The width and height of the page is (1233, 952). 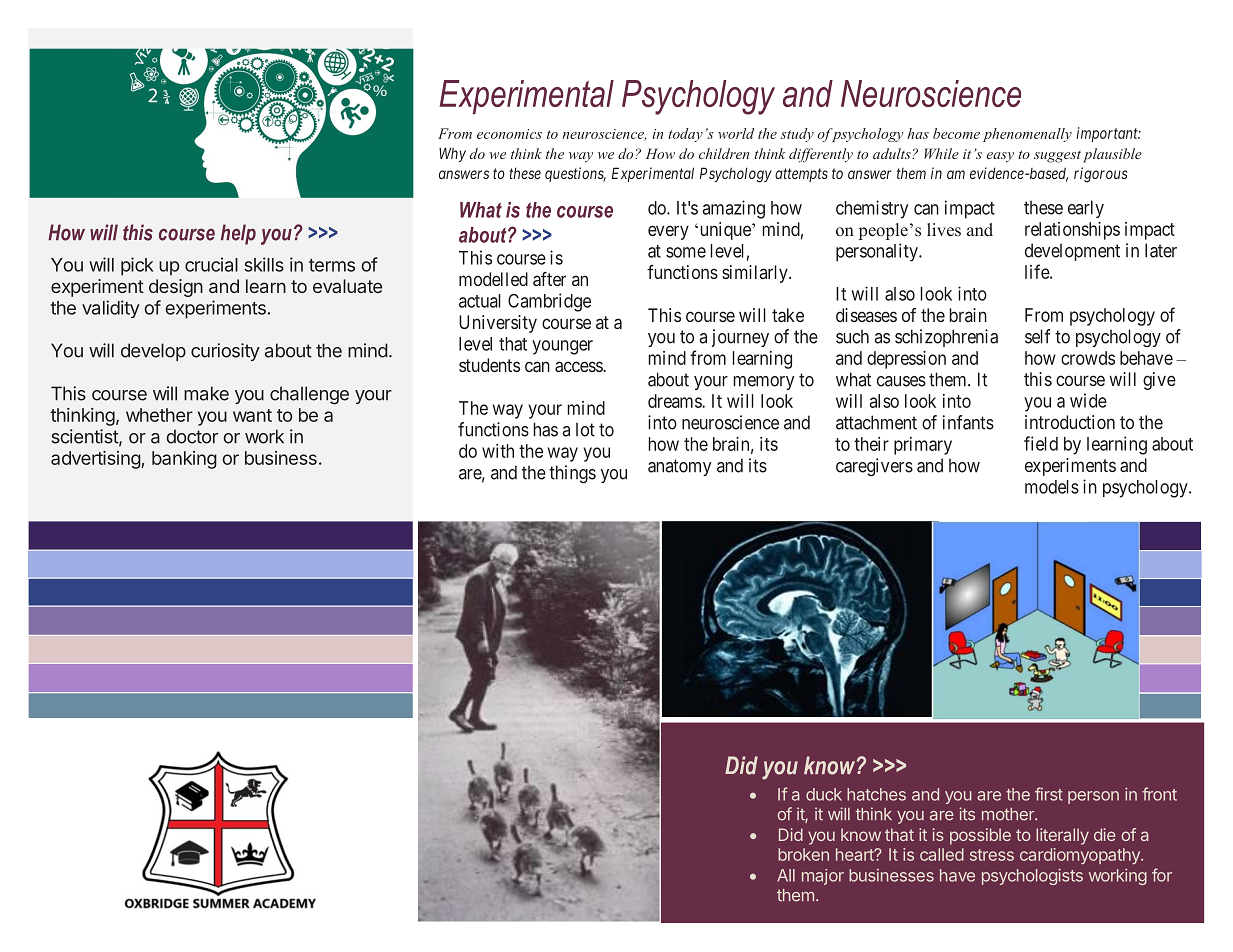 I want to click on curiosity, so click(x=225, y=352).
